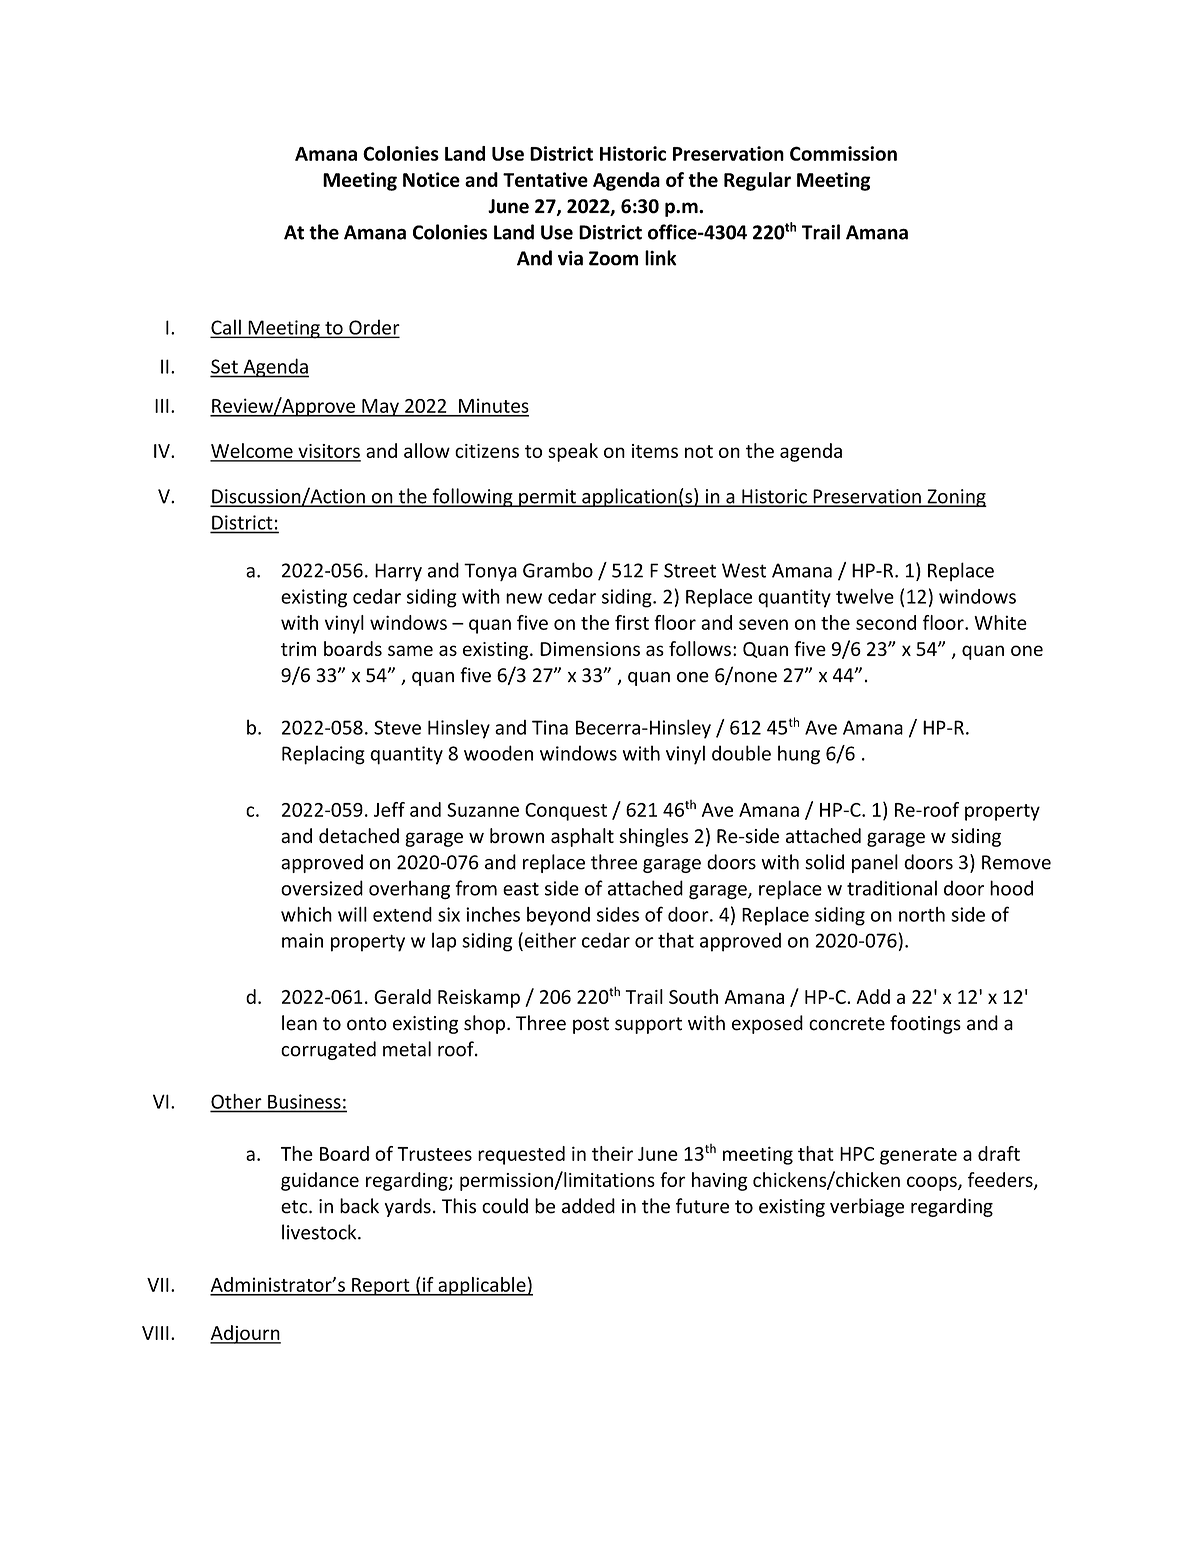  Describe the element at coordinates (558, 916) in the screenshot. I see `beyond` at that location.
